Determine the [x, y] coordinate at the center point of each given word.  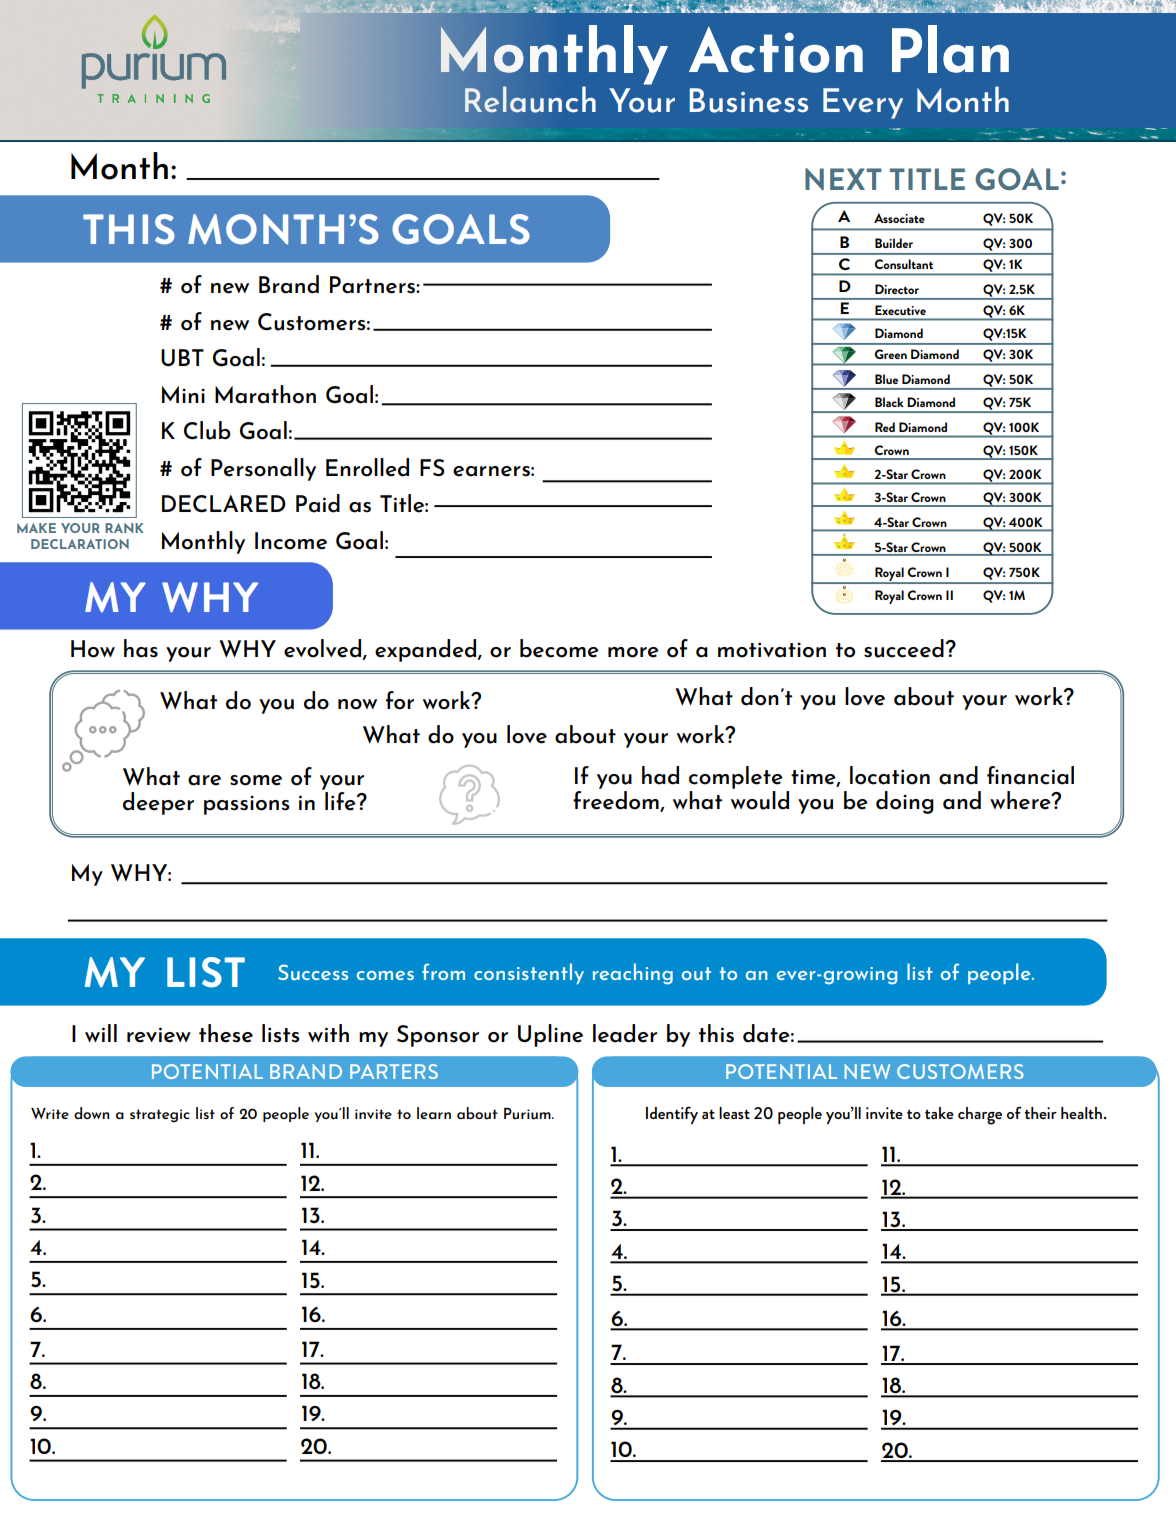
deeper [158, 803]
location [890, 775]
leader [625, 1033]
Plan [950, 49]
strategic [160, 1115]
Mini [183, 394]
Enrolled [367, 467]
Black [889, 402]
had [660, 775]
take [939, 1113]
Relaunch [530, 99]
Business [749, 100]
